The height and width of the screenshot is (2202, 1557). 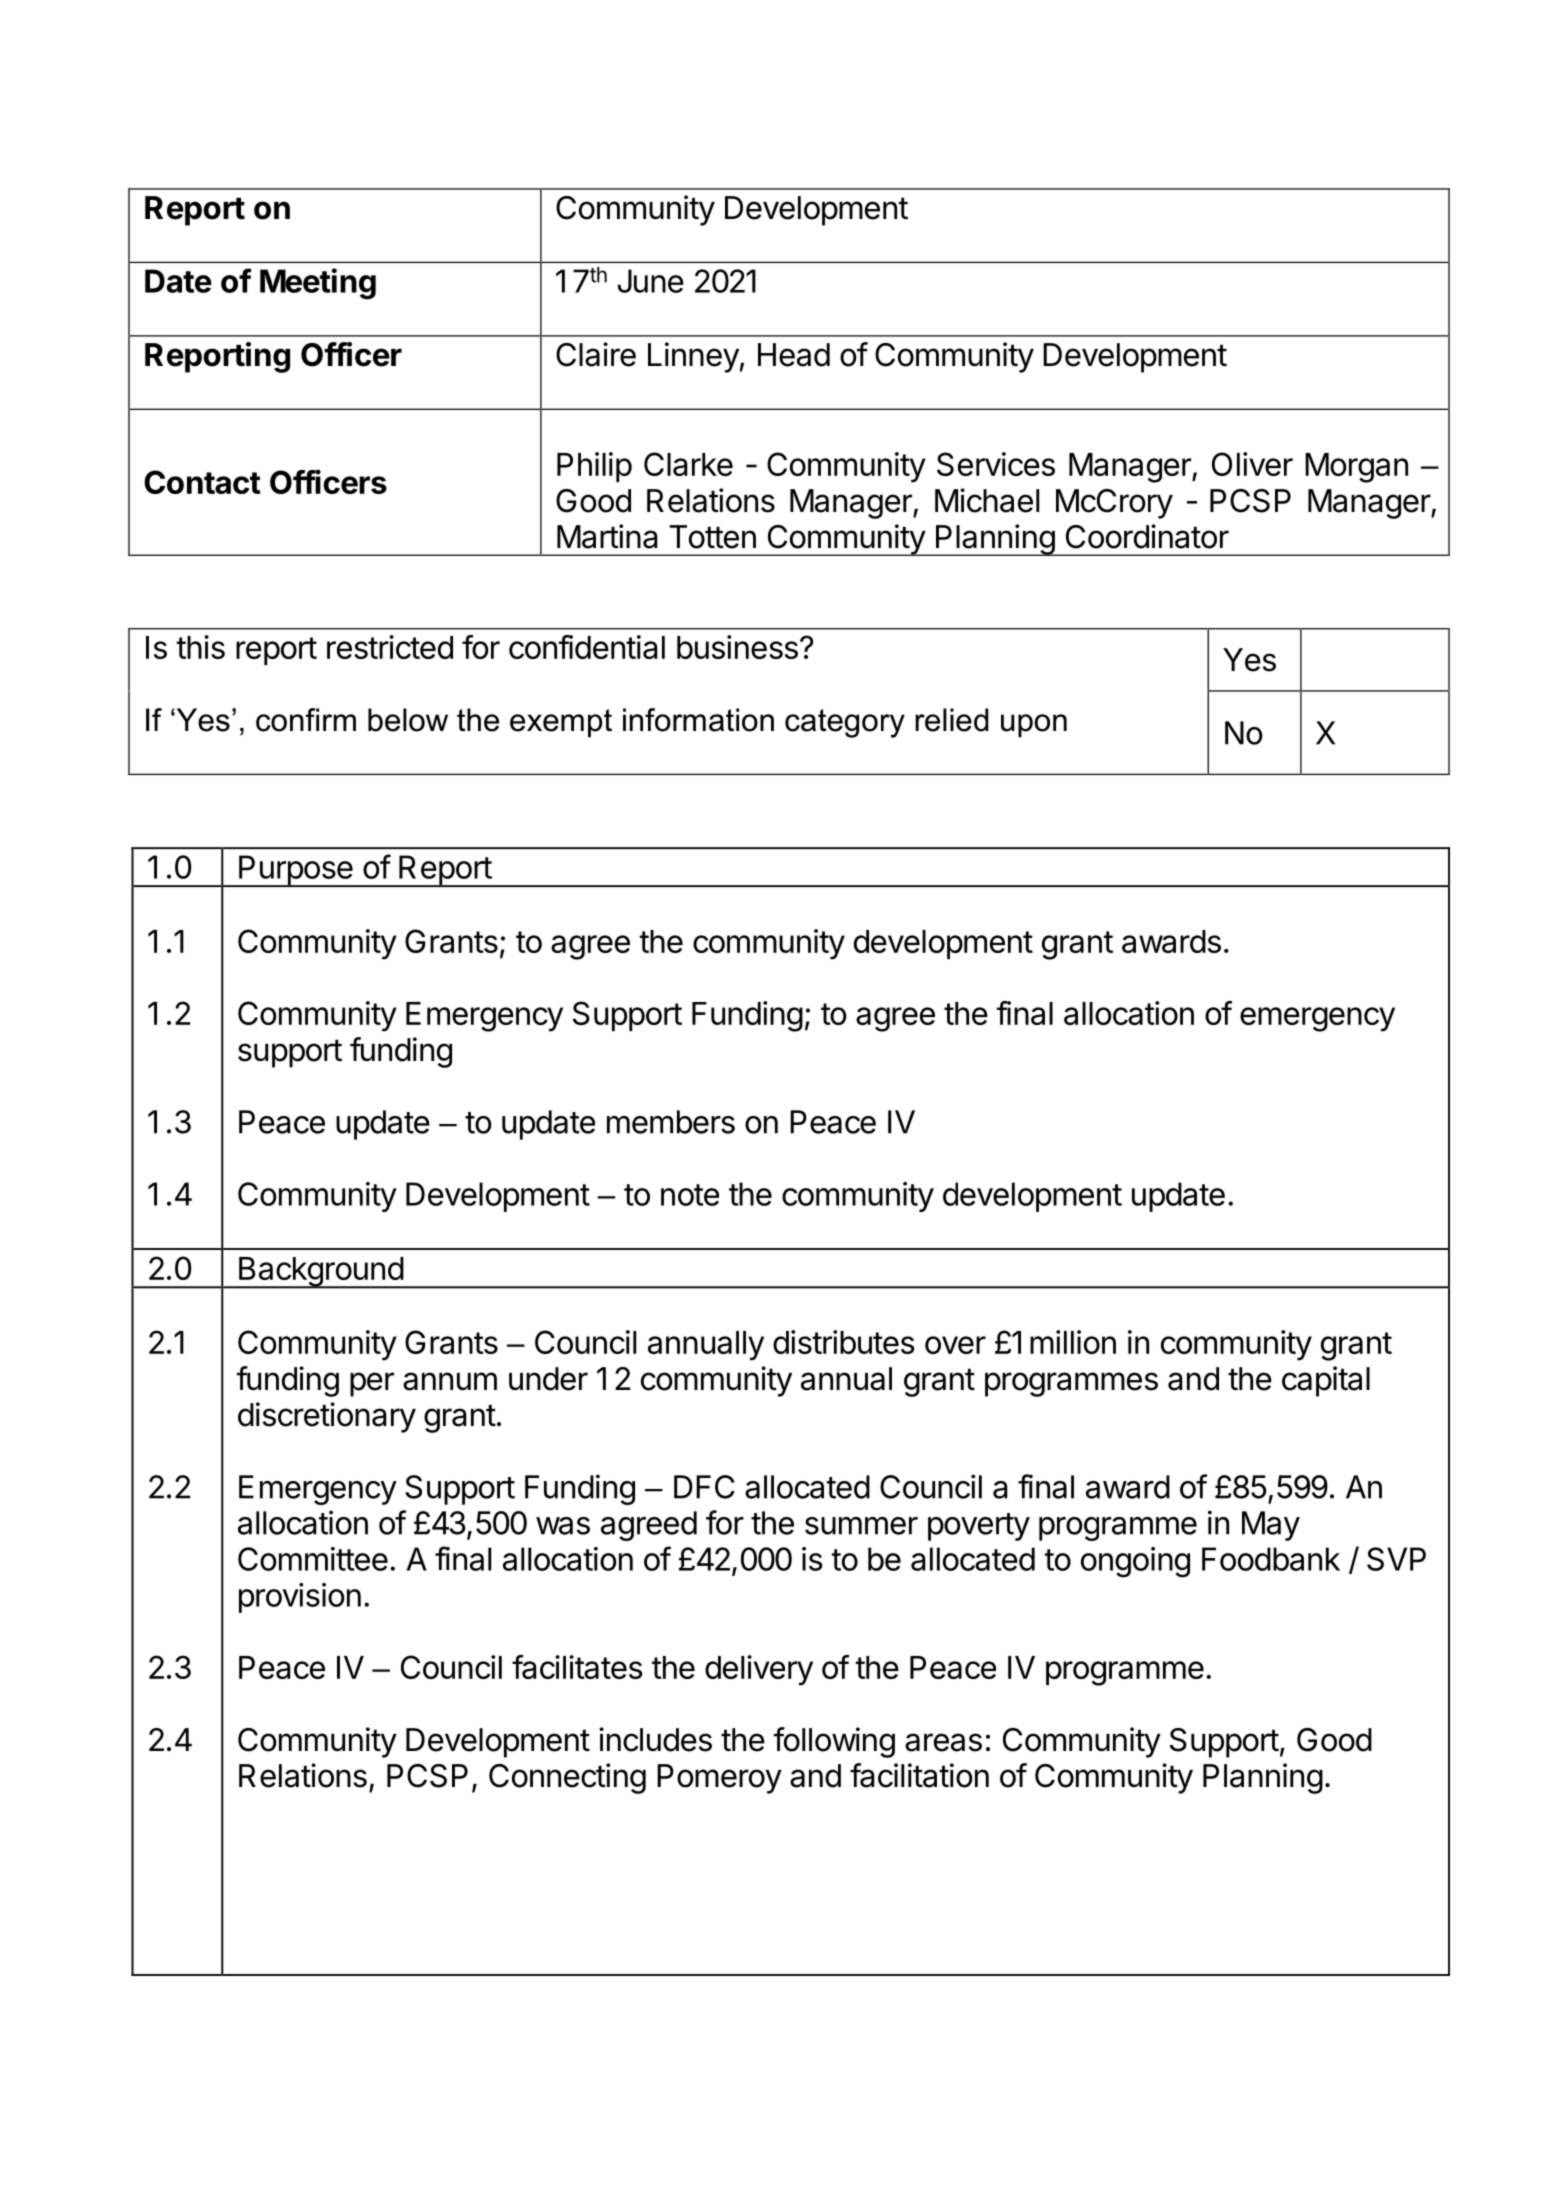 I want to click on May, so click(x=1271, y=1526).
